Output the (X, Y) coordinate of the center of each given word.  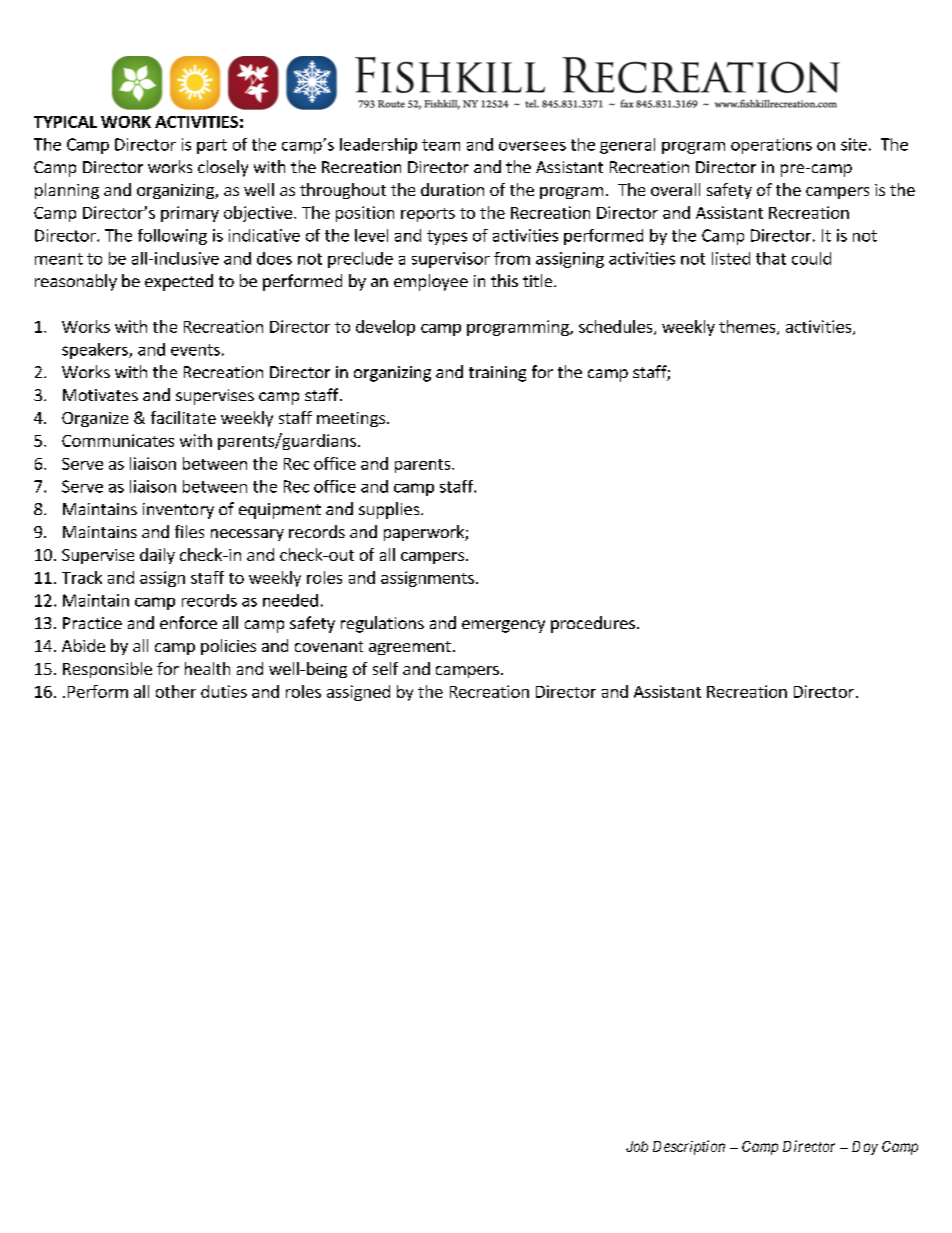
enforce (188, 622)
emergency (503, 626)
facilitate (183, 417)
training (497, 374)
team (441, 145)
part (212, 146)
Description (689, 1147)
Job (637, 1146)
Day (865, 1148)
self (385, 668)
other (176, 691)
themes (748, 327)
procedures (593, 624)
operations (771, 146)
